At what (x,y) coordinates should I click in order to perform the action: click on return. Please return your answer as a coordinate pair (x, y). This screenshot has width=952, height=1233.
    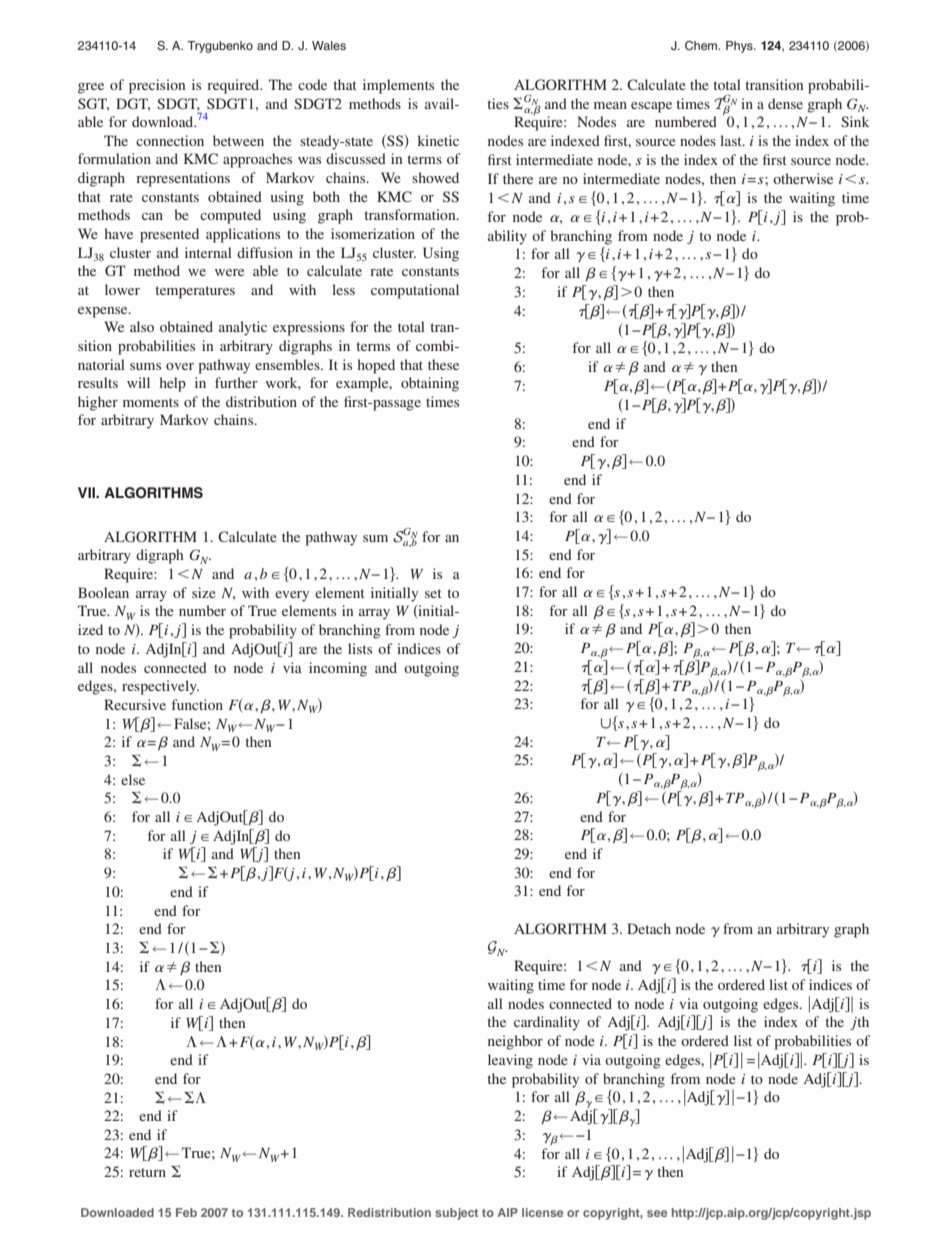
    Looking at the image, I should click on (147, 1172).
